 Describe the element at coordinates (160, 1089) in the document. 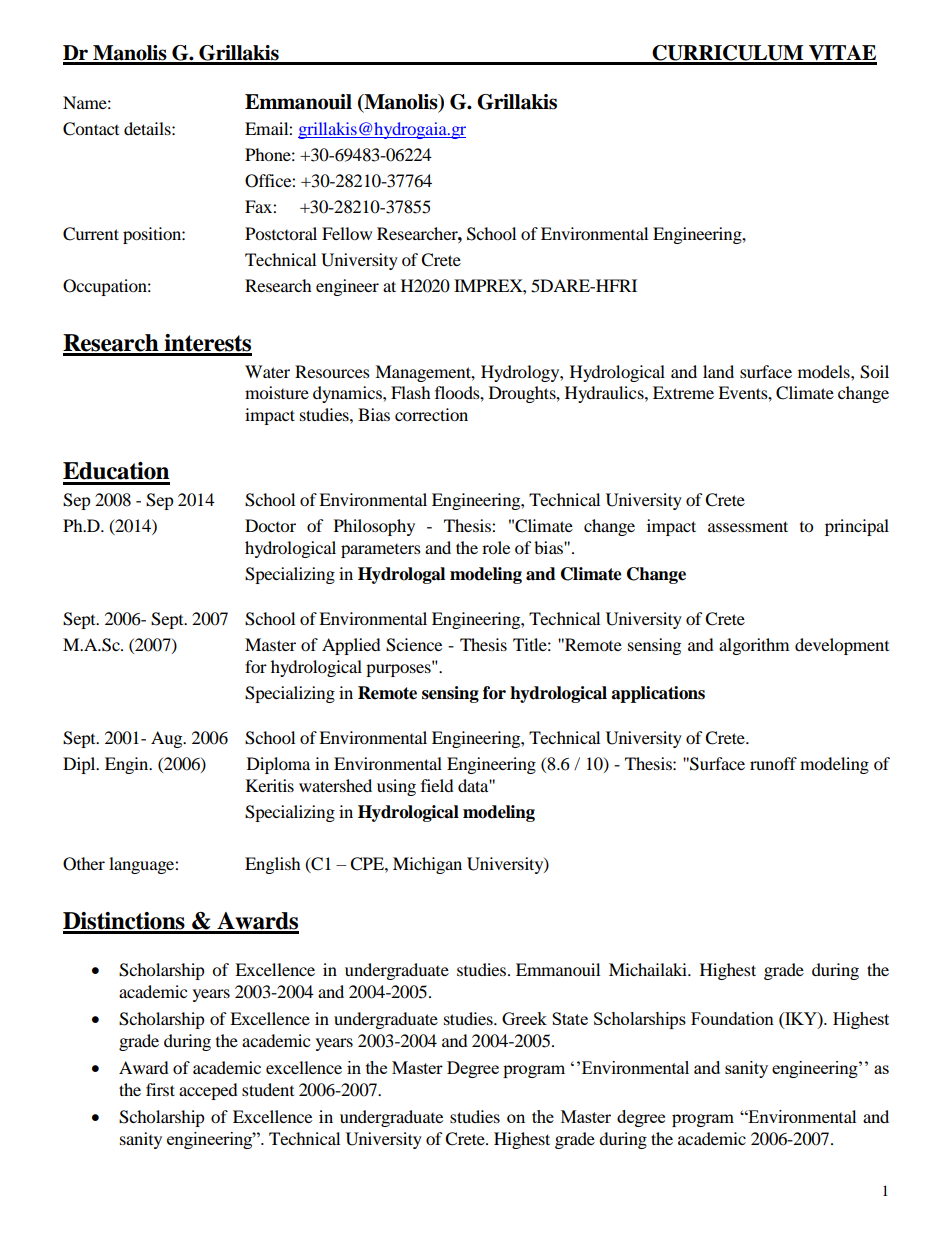

I see `first` at that location.
